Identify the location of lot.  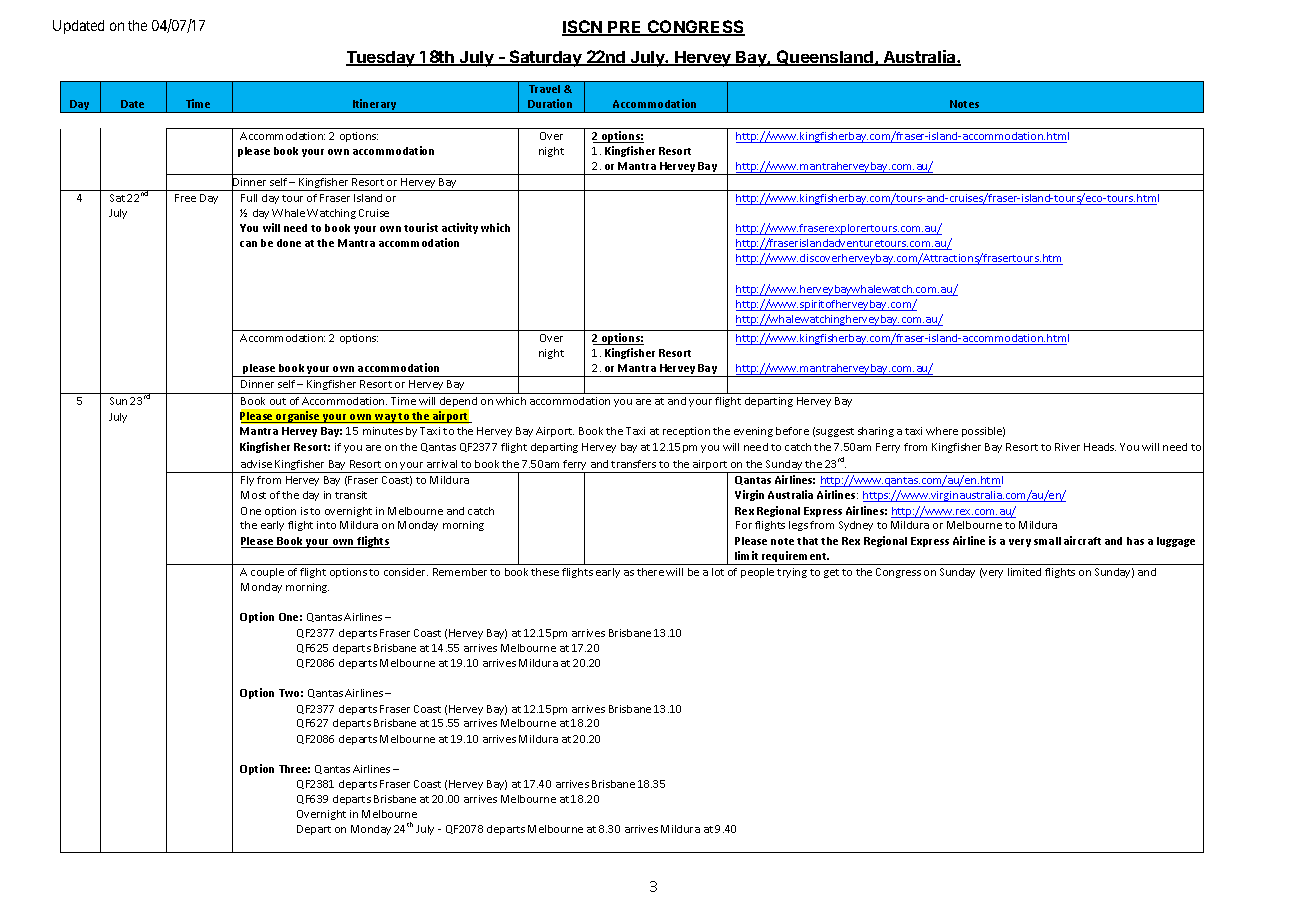
(718, 572).
